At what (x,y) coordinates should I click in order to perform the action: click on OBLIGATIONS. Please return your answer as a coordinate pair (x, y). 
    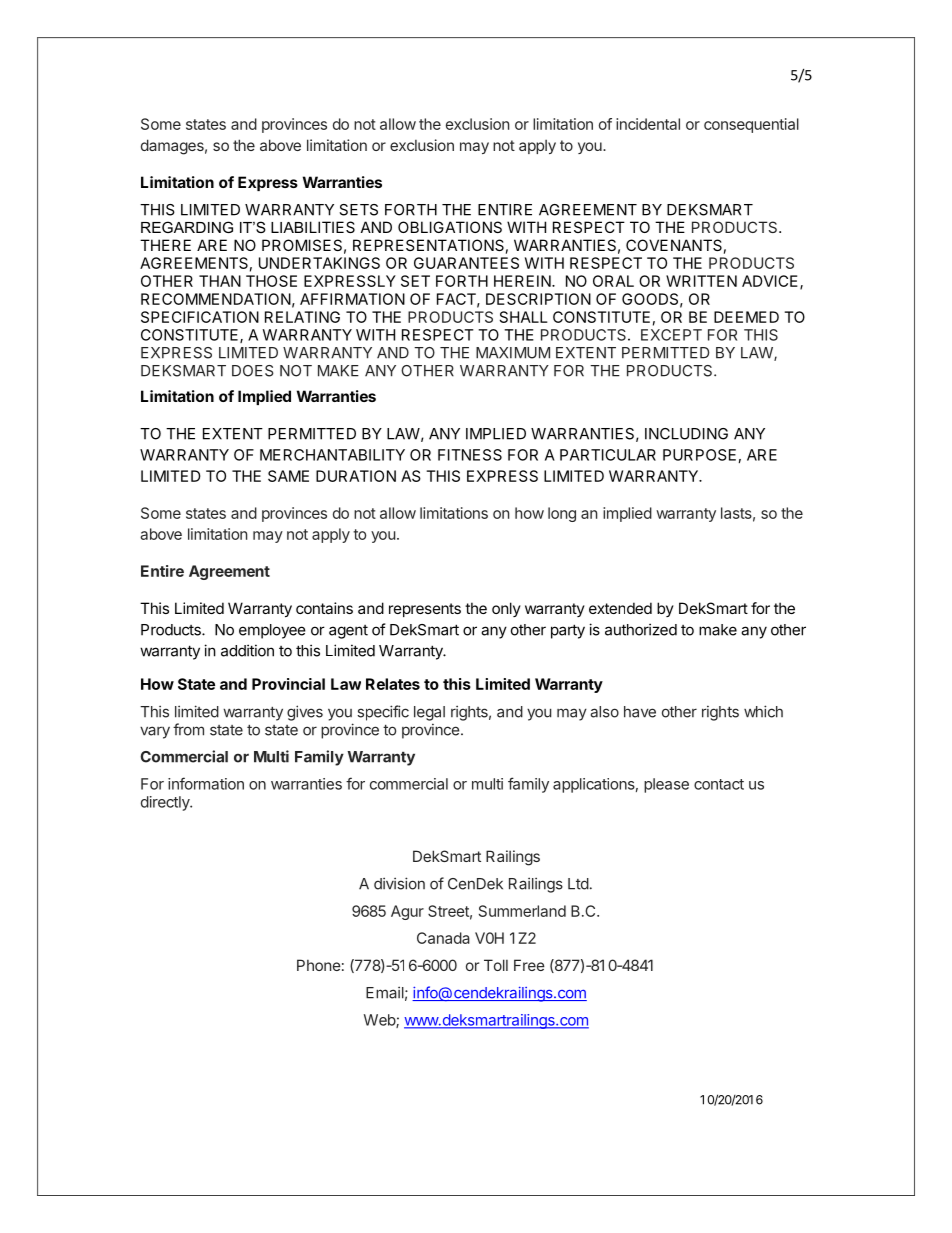
    Looking at the image, I should click on (450, 227).
